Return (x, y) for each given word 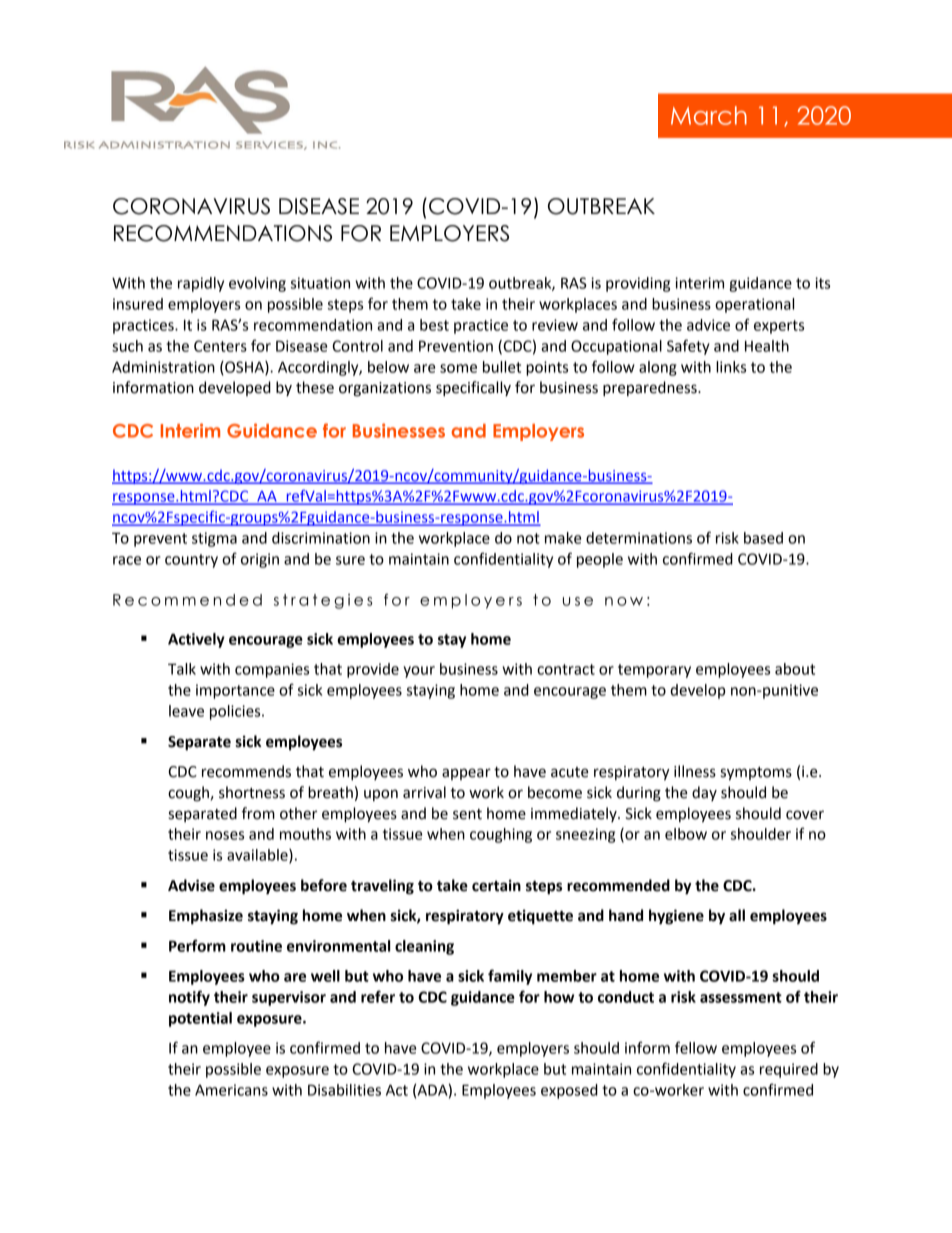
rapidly (201, 284)
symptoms (756, 774)
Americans (231, 1090)
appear (466, 774)
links (731, 367)
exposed (569, 1091)
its (822, 283)
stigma (214, 539)
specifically (473, 388)
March (709, 115)
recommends (246, 771)
